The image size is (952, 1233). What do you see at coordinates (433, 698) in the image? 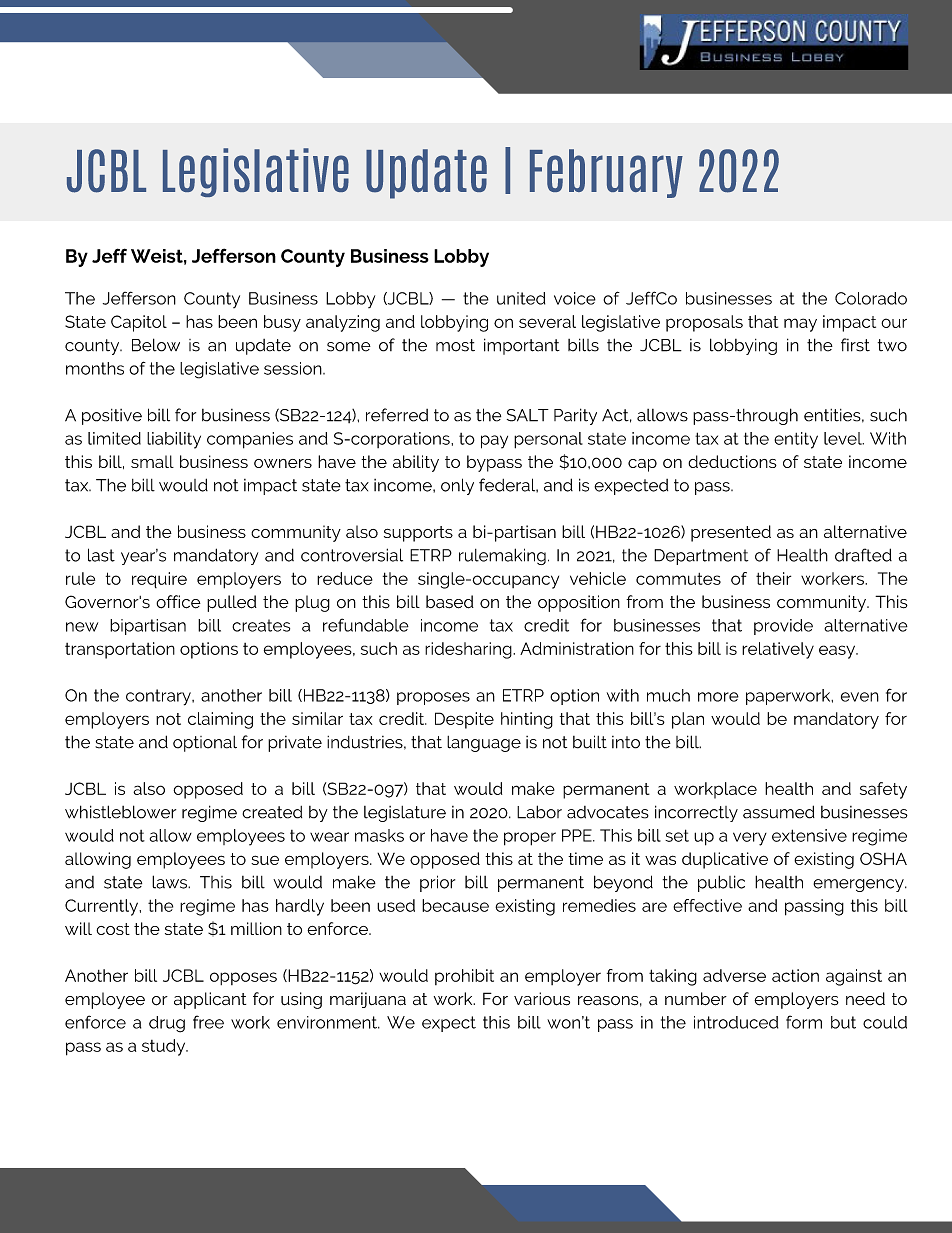
I see `proposes` at bounding box center [433, 698].
